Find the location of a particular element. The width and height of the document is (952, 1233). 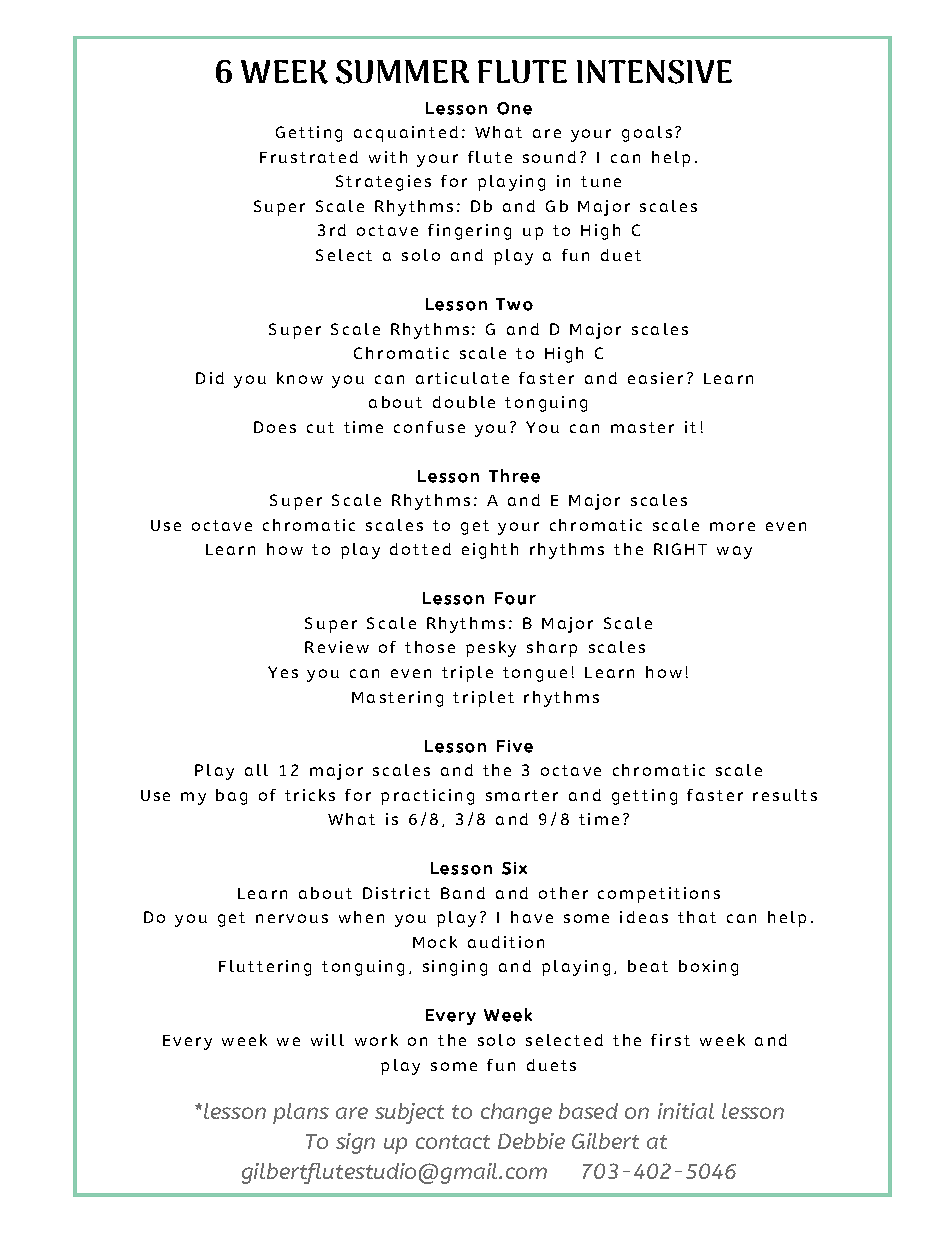

initial is located at coordinates (686, 1111).
